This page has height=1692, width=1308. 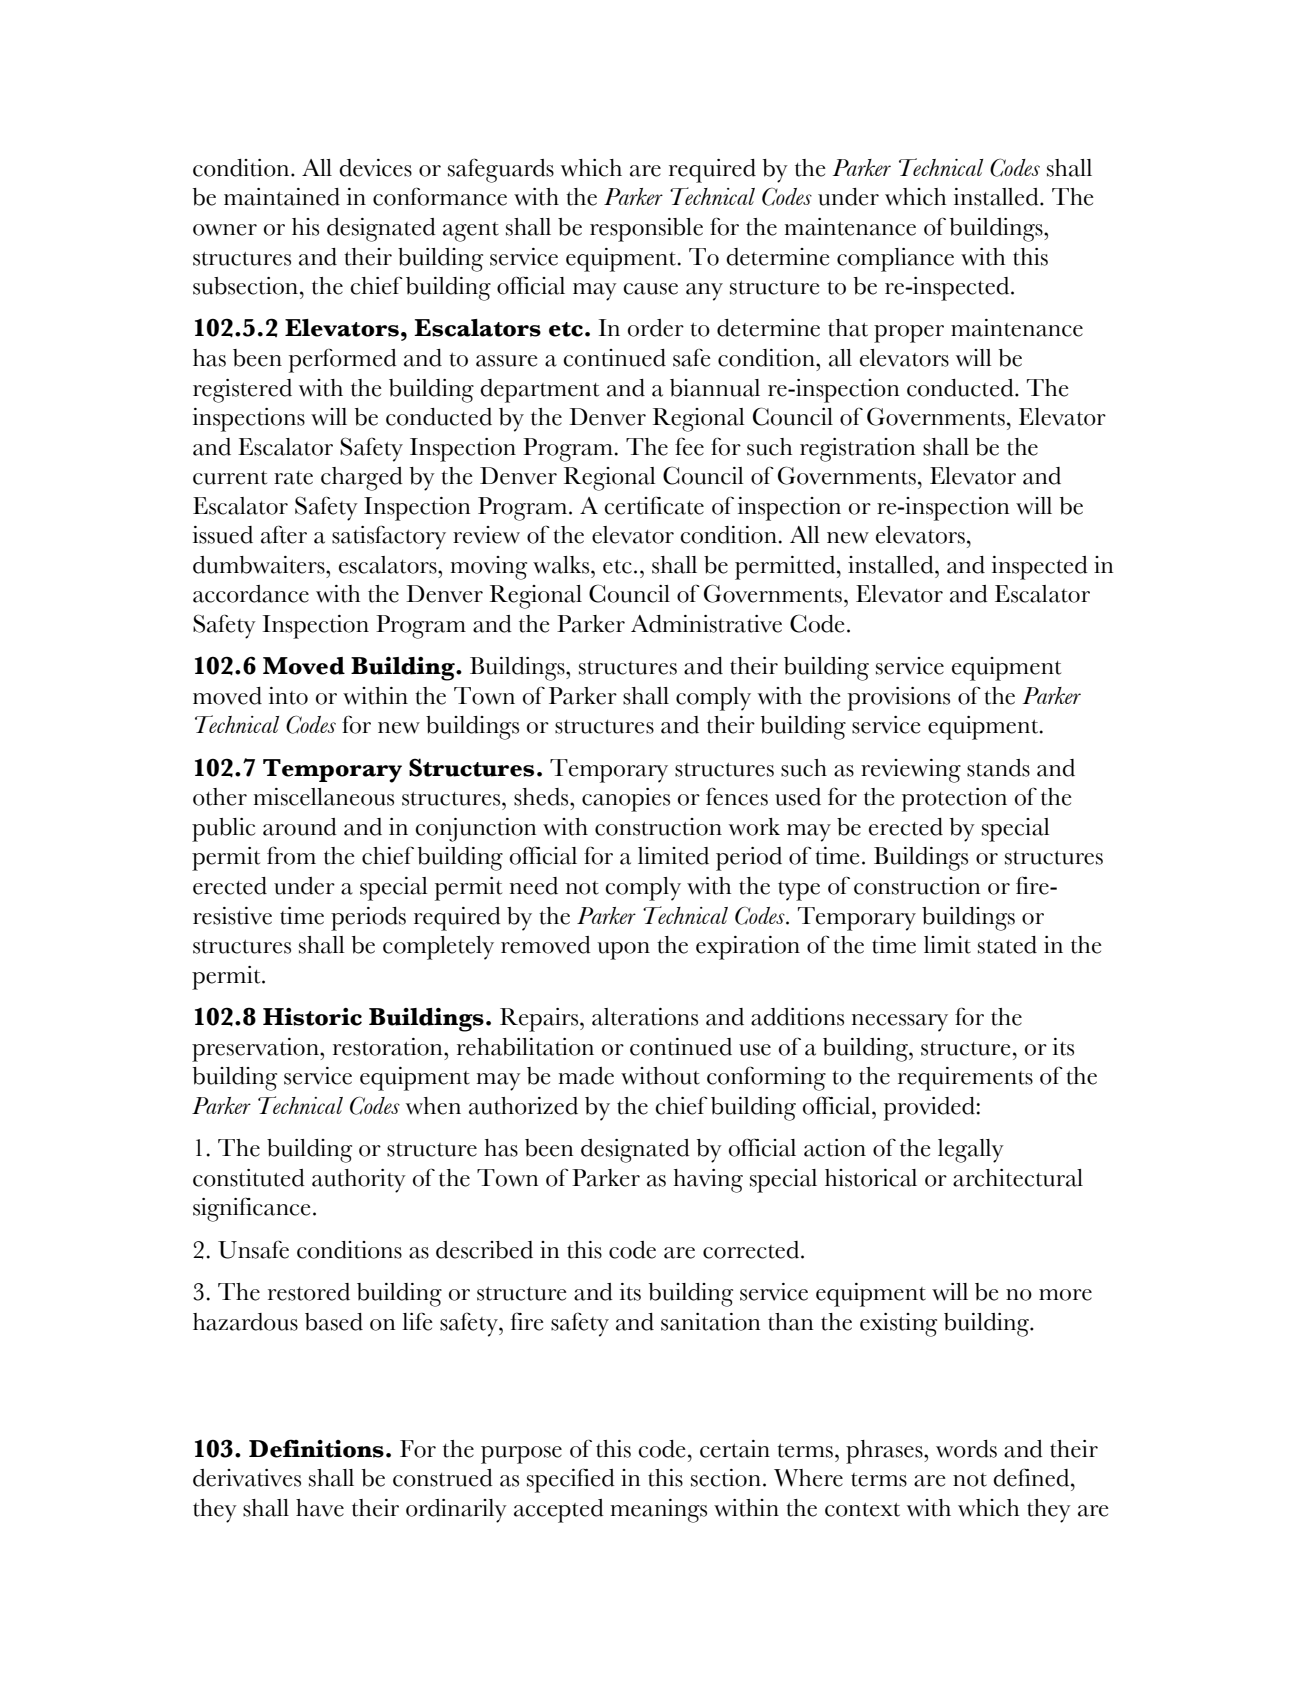 I want to click on compliance, so click(x=895, y=260).
